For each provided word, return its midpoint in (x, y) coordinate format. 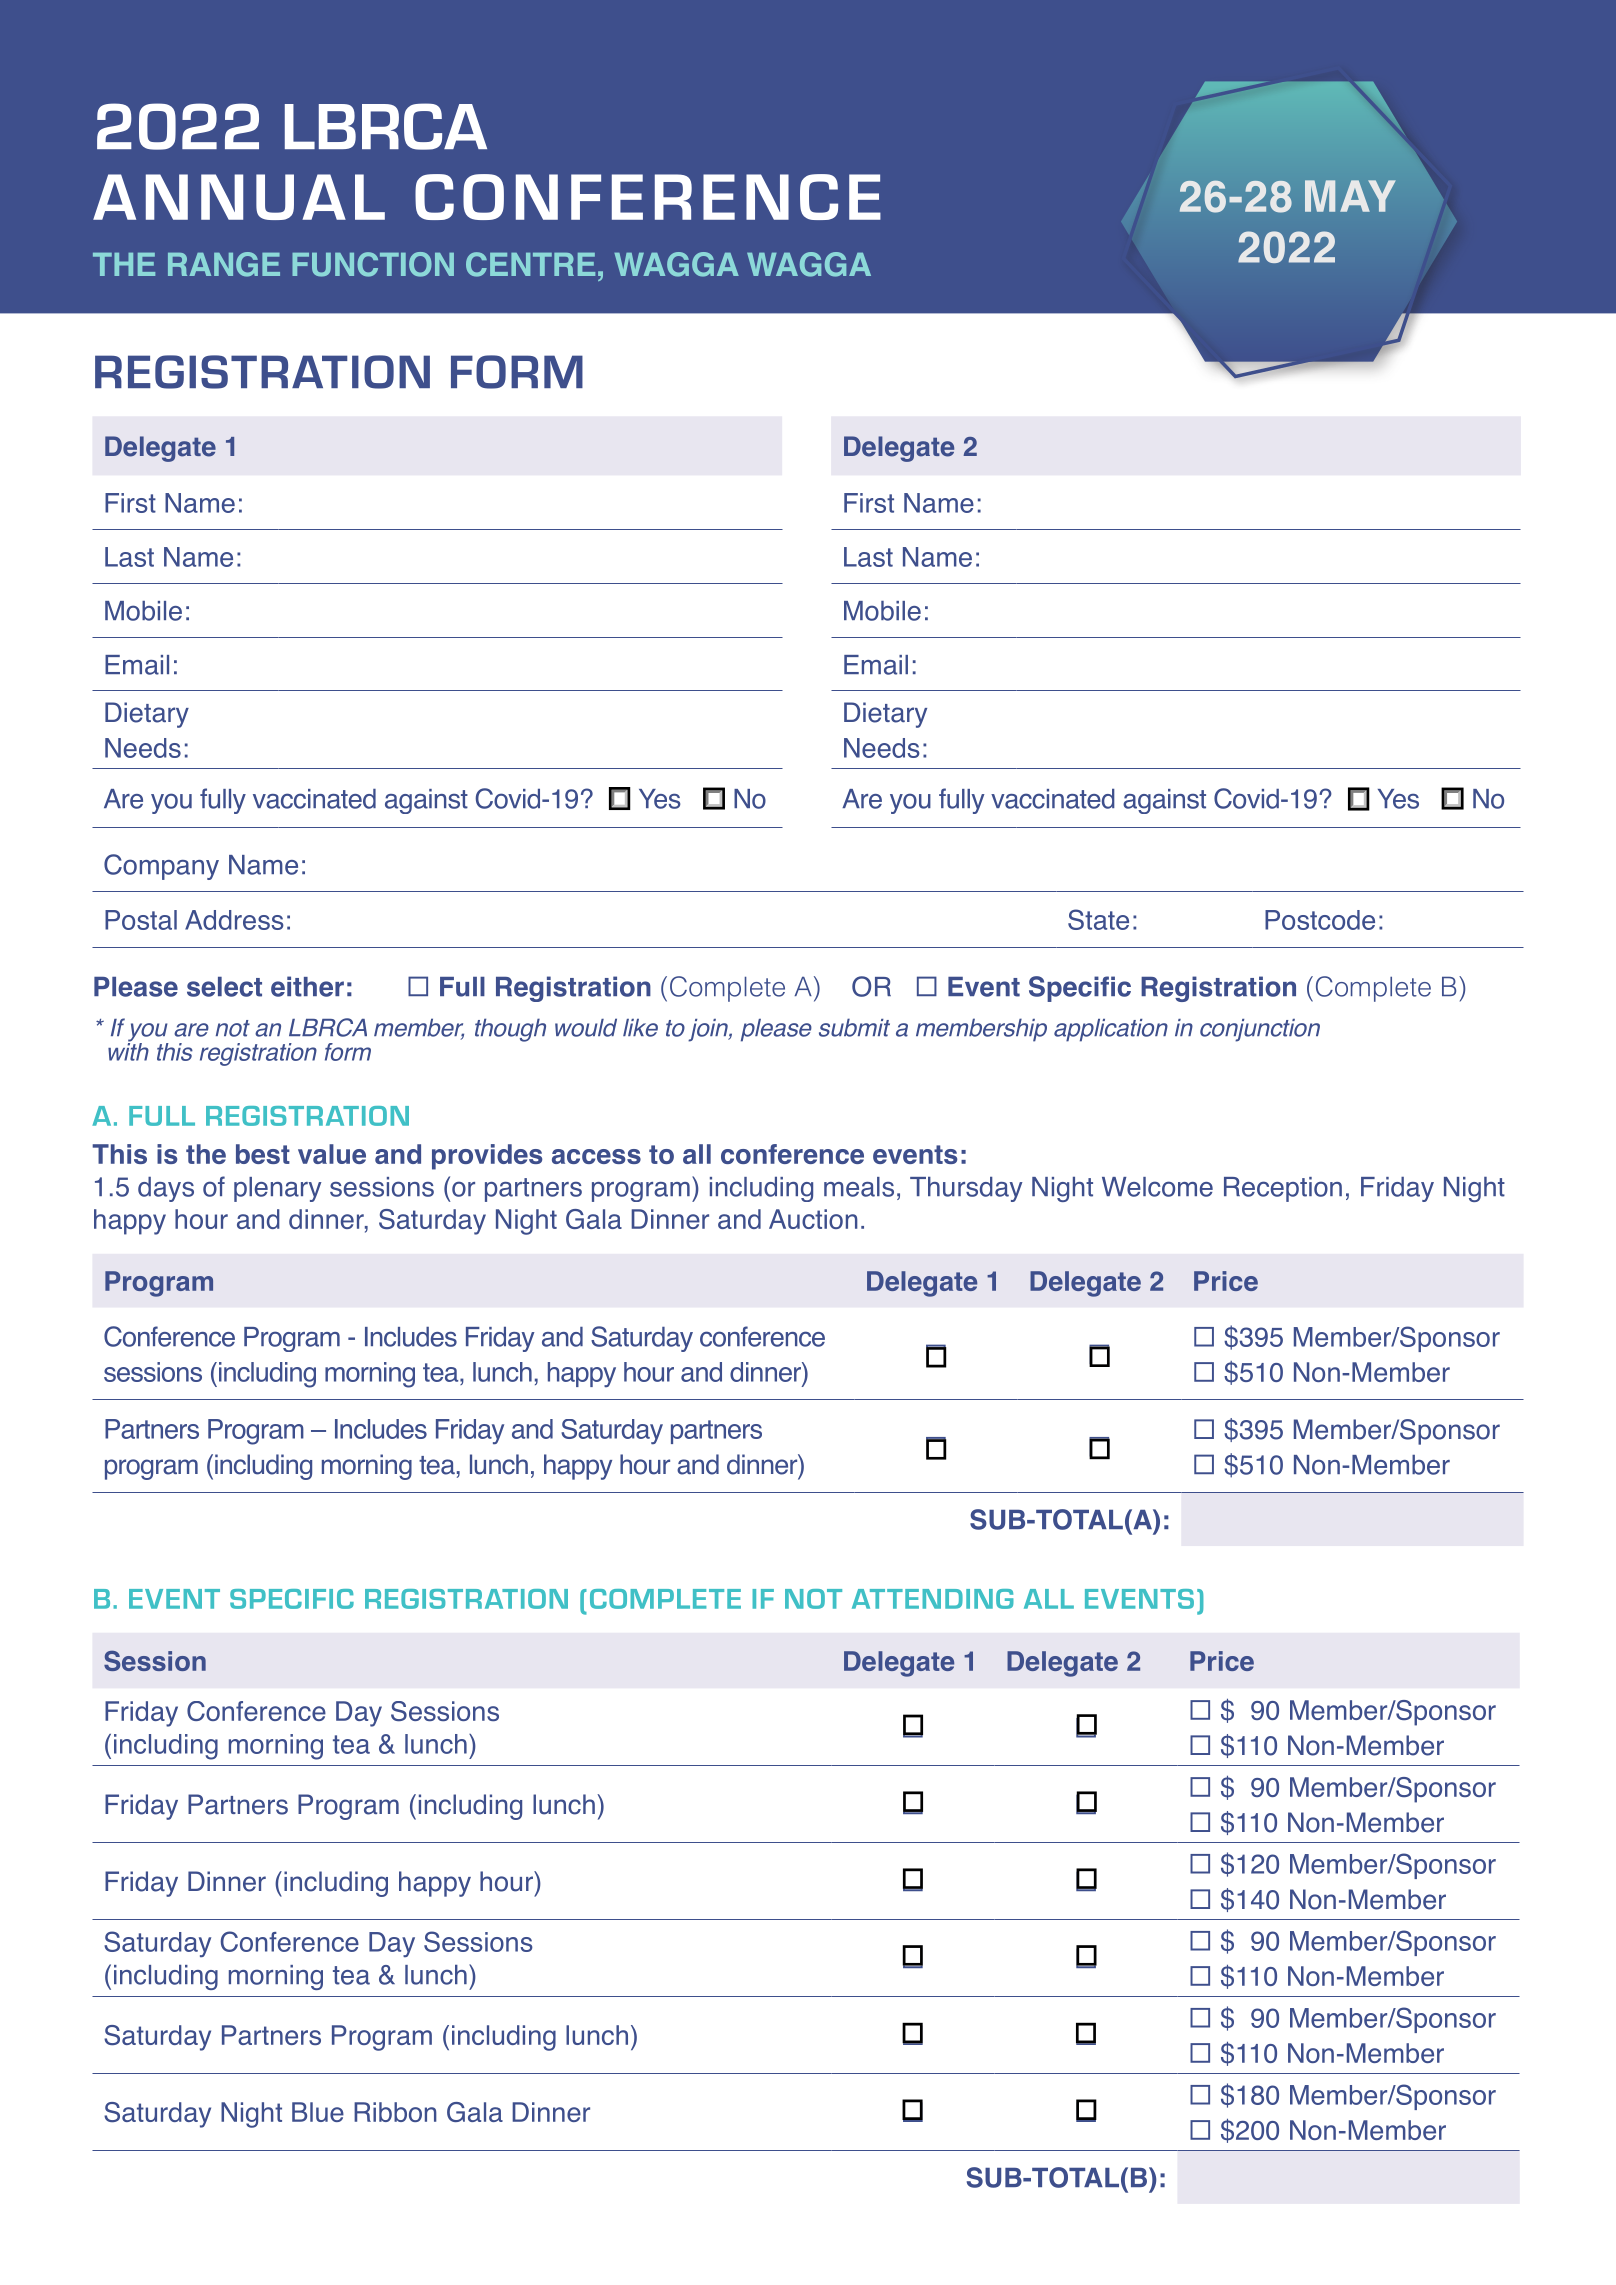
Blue (318, 2112)
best (263, 1154)
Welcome (1157, 1187)
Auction (813, 1219)
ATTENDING (933, 1599)
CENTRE (530, 264)
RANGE (224, 264)
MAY (1350, 196)
